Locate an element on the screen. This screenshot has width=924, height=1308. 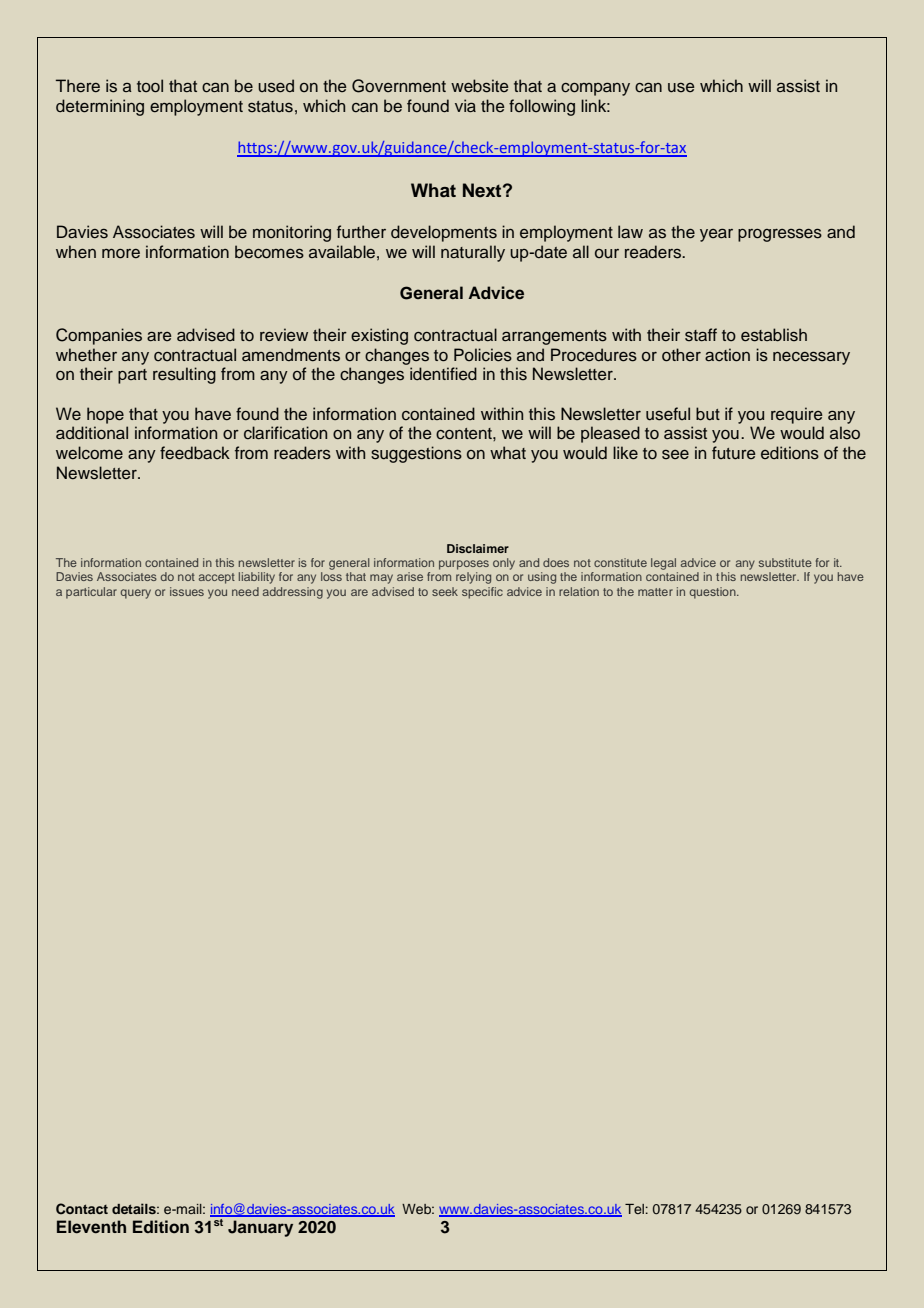
Contact is located at coordinates (82, 1209).
